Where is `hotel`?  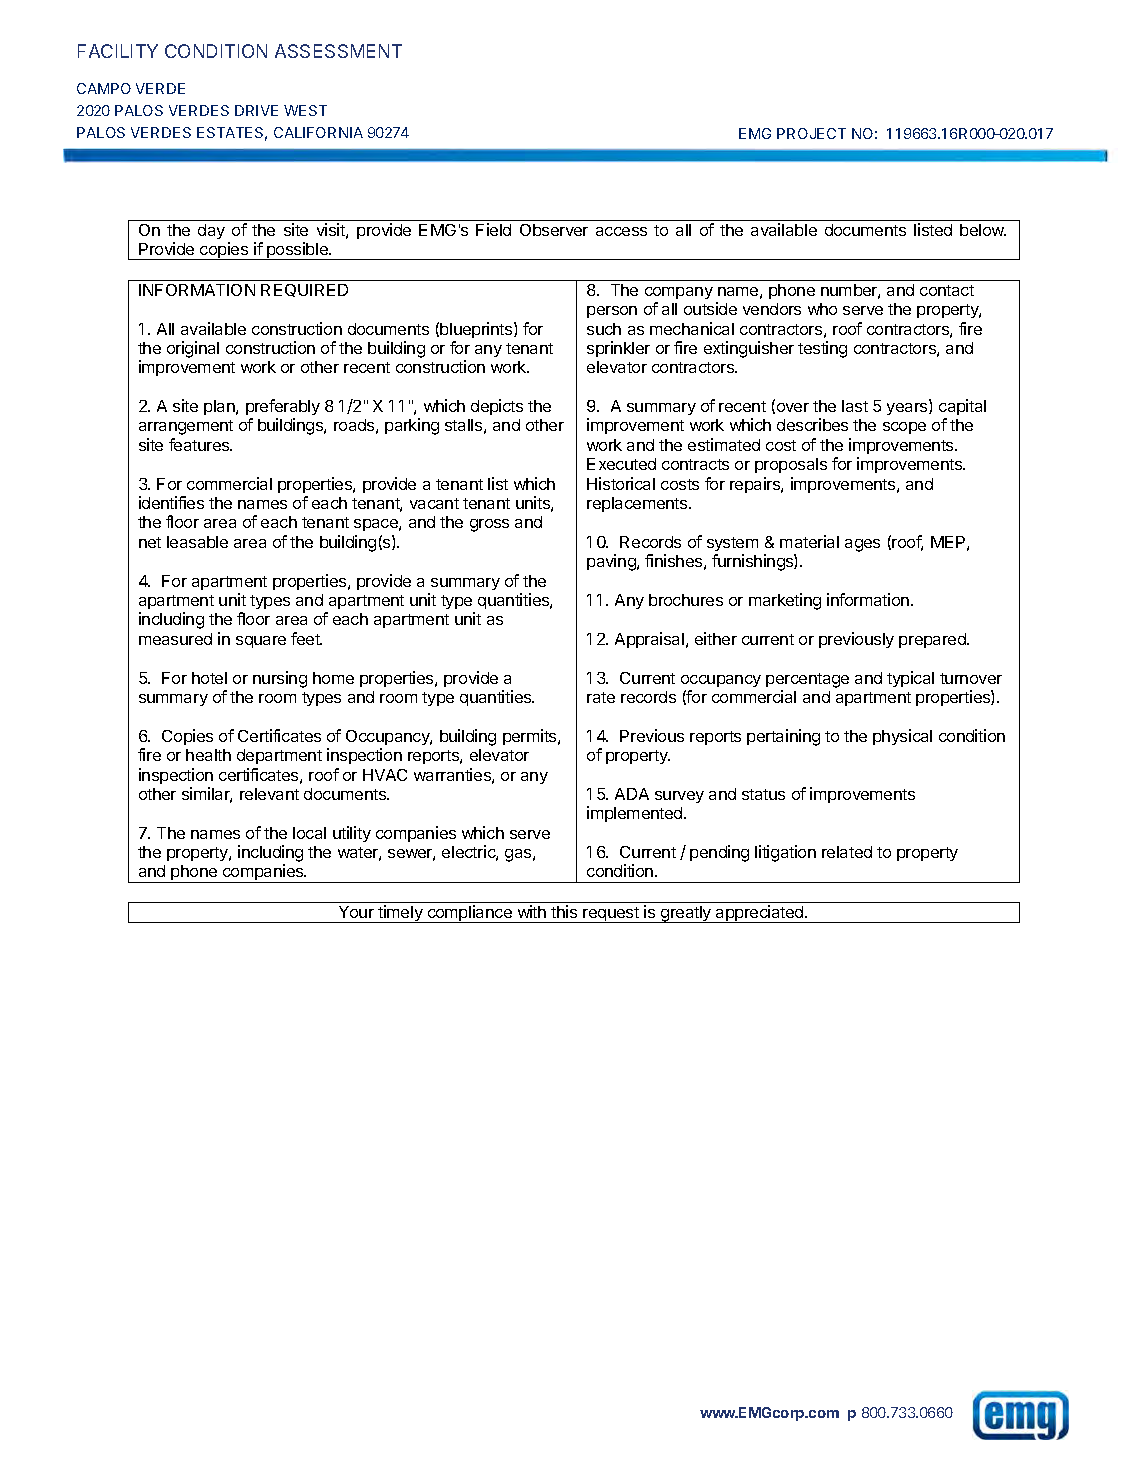
hotel is located at coordinates (209, 678).
